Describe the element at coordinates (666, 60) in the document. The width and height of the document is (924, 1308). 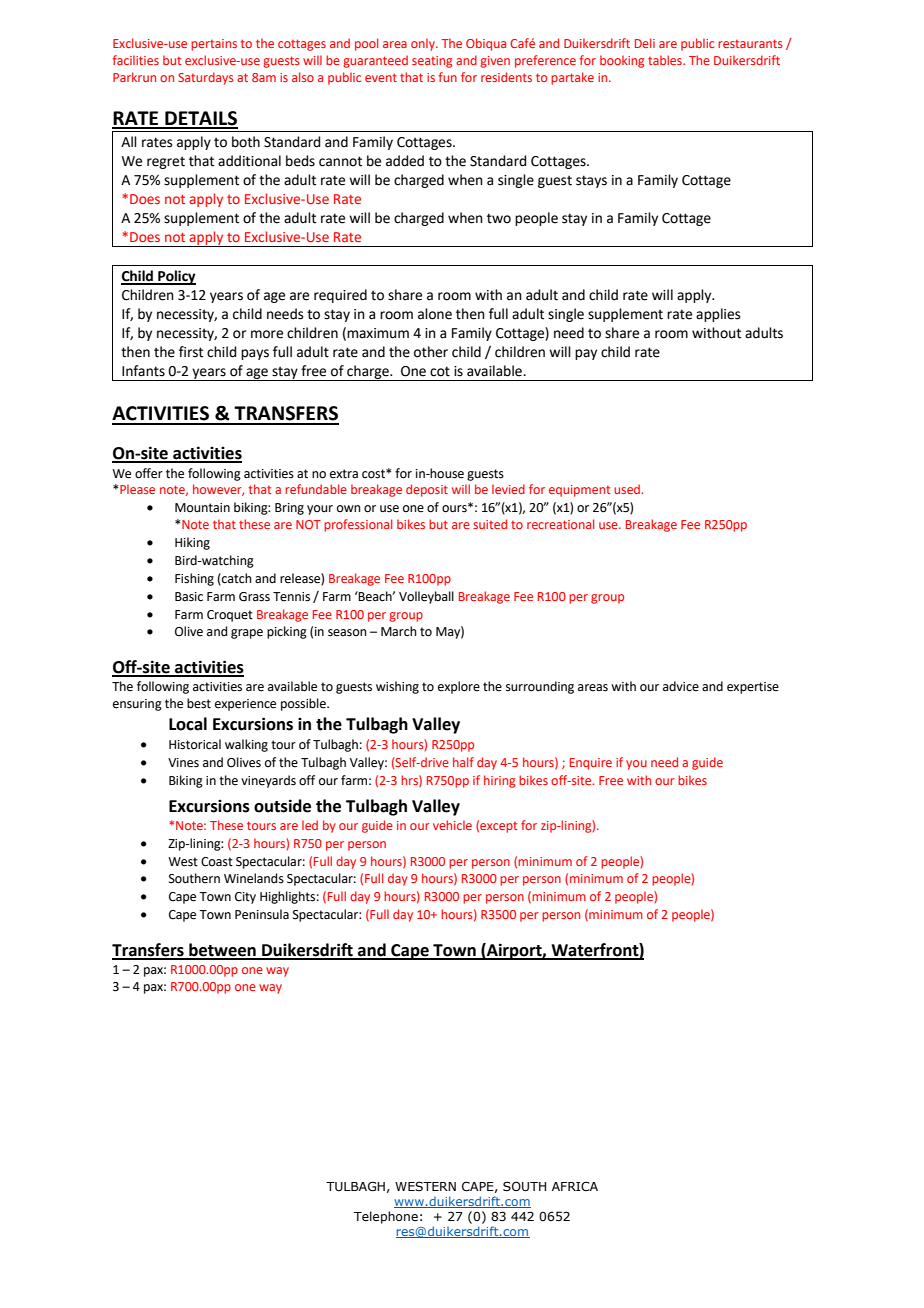
I see `tables` at that location.
